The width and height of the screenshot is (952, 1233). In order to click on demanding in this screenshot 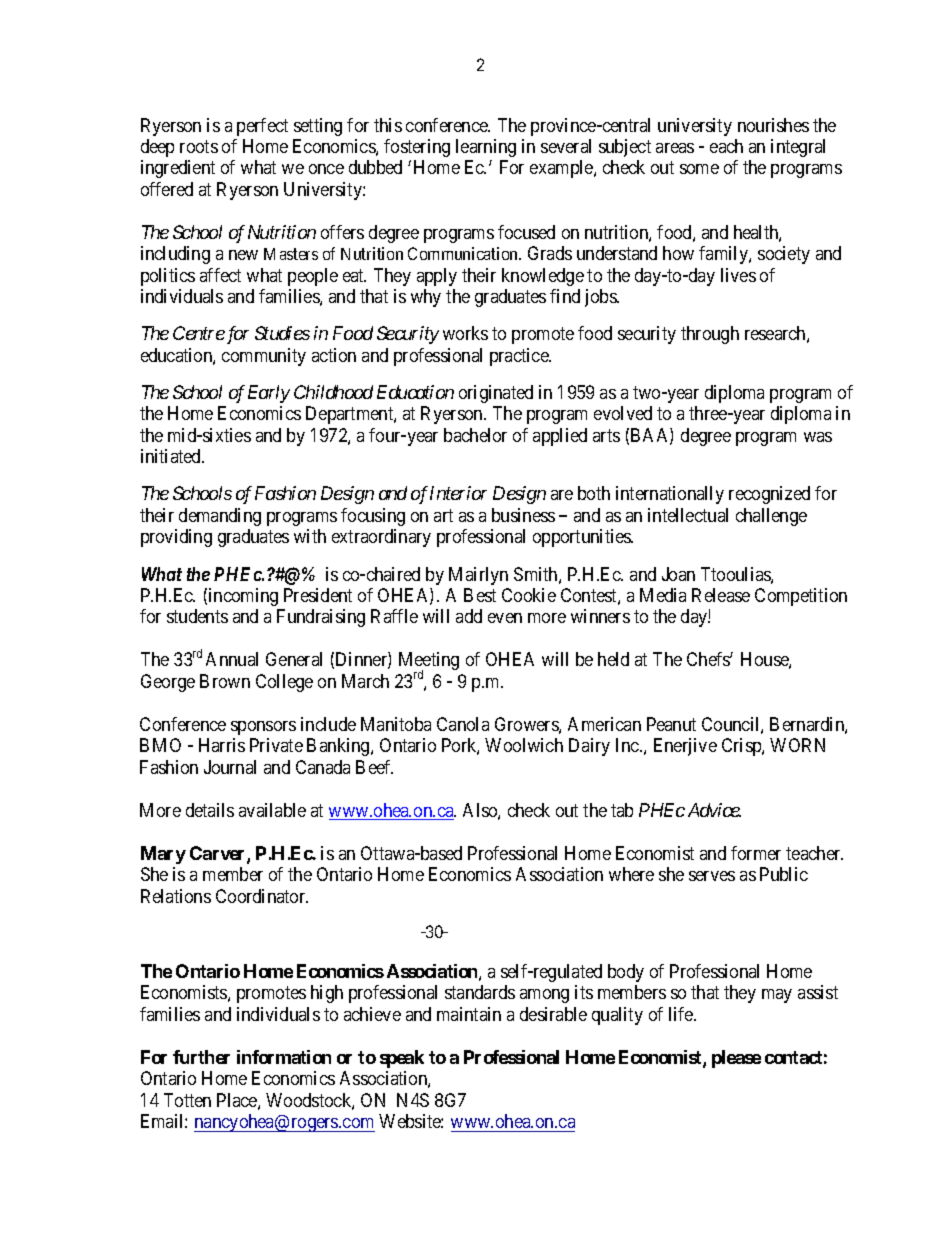, I will do `click(220, 517)`.
